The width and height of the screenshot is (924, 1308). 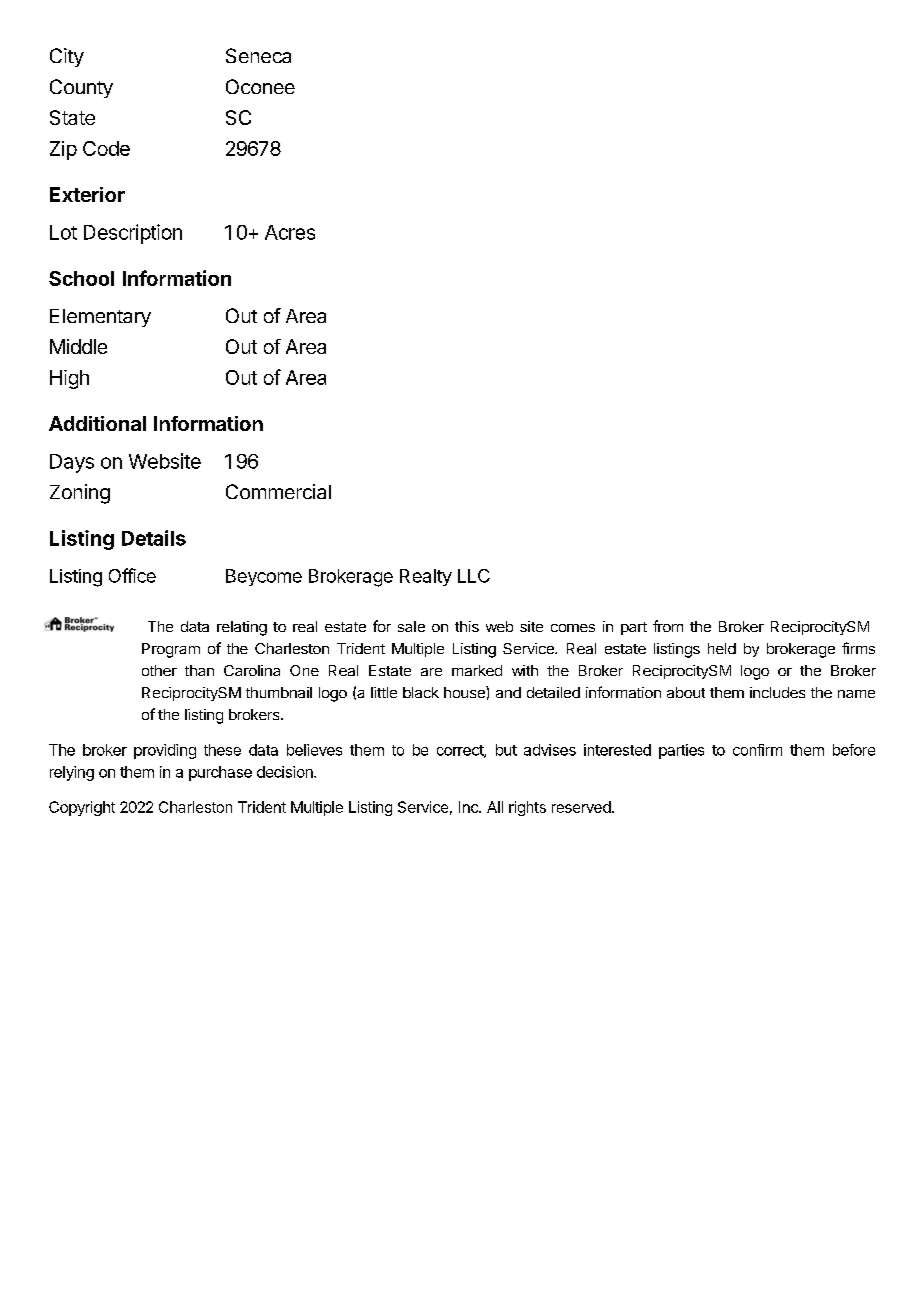 I want to click on purchase, so click(x=220, y=773).
